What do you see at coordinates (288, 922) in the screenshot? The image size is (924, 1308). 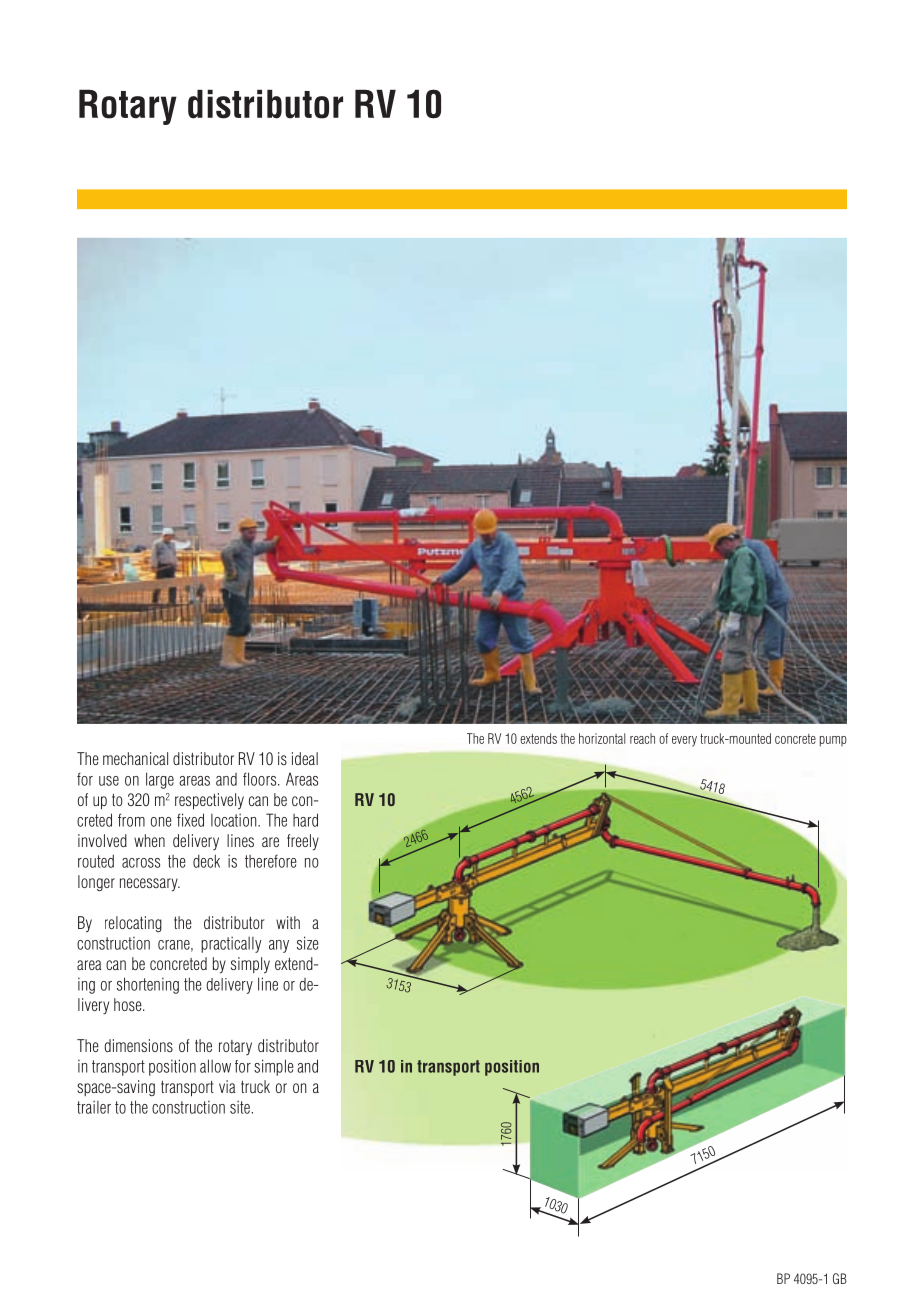 I see `with` at bounding box center [288, 922].
